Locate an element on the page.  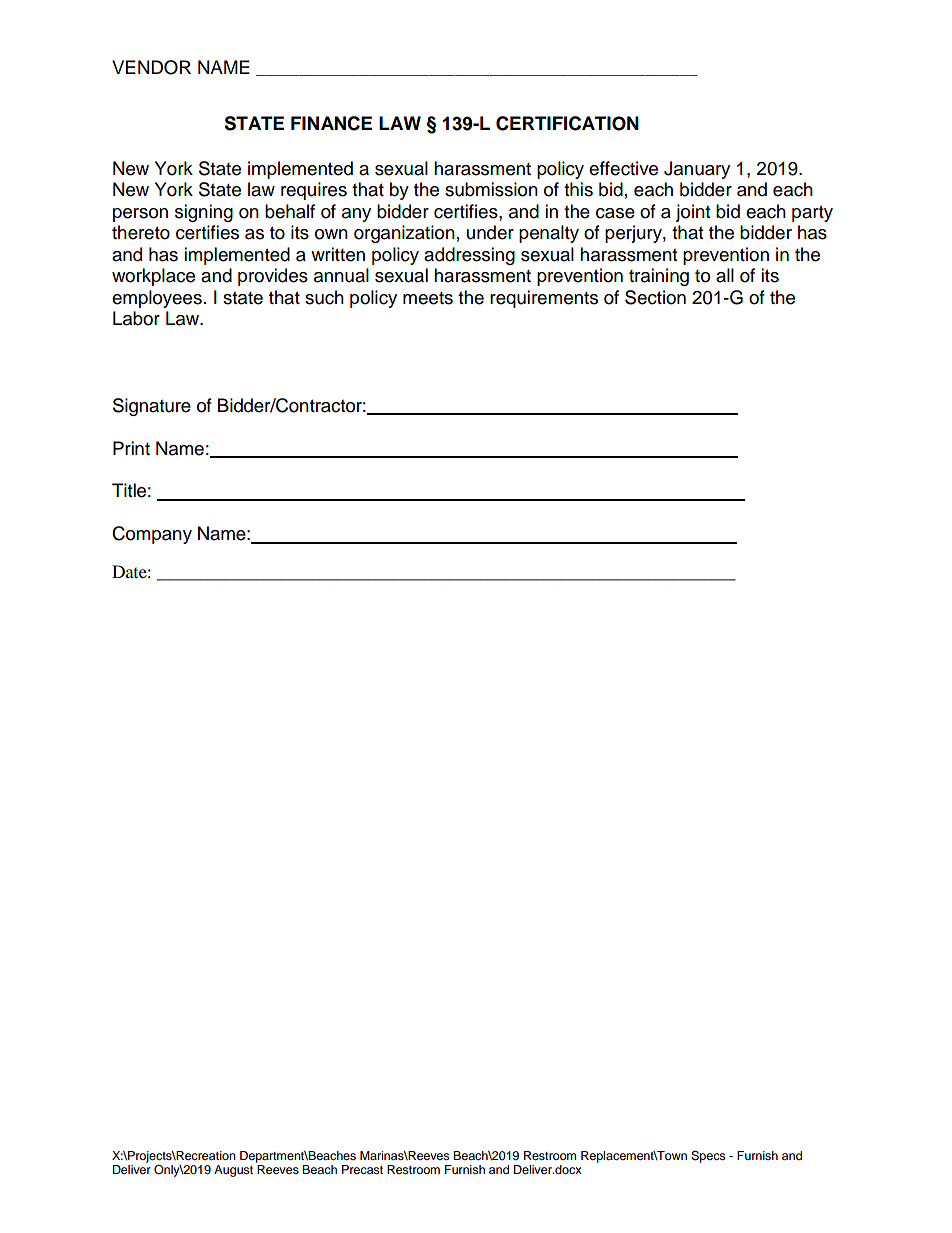
VENDOR is located at coordinates (151, 67).
